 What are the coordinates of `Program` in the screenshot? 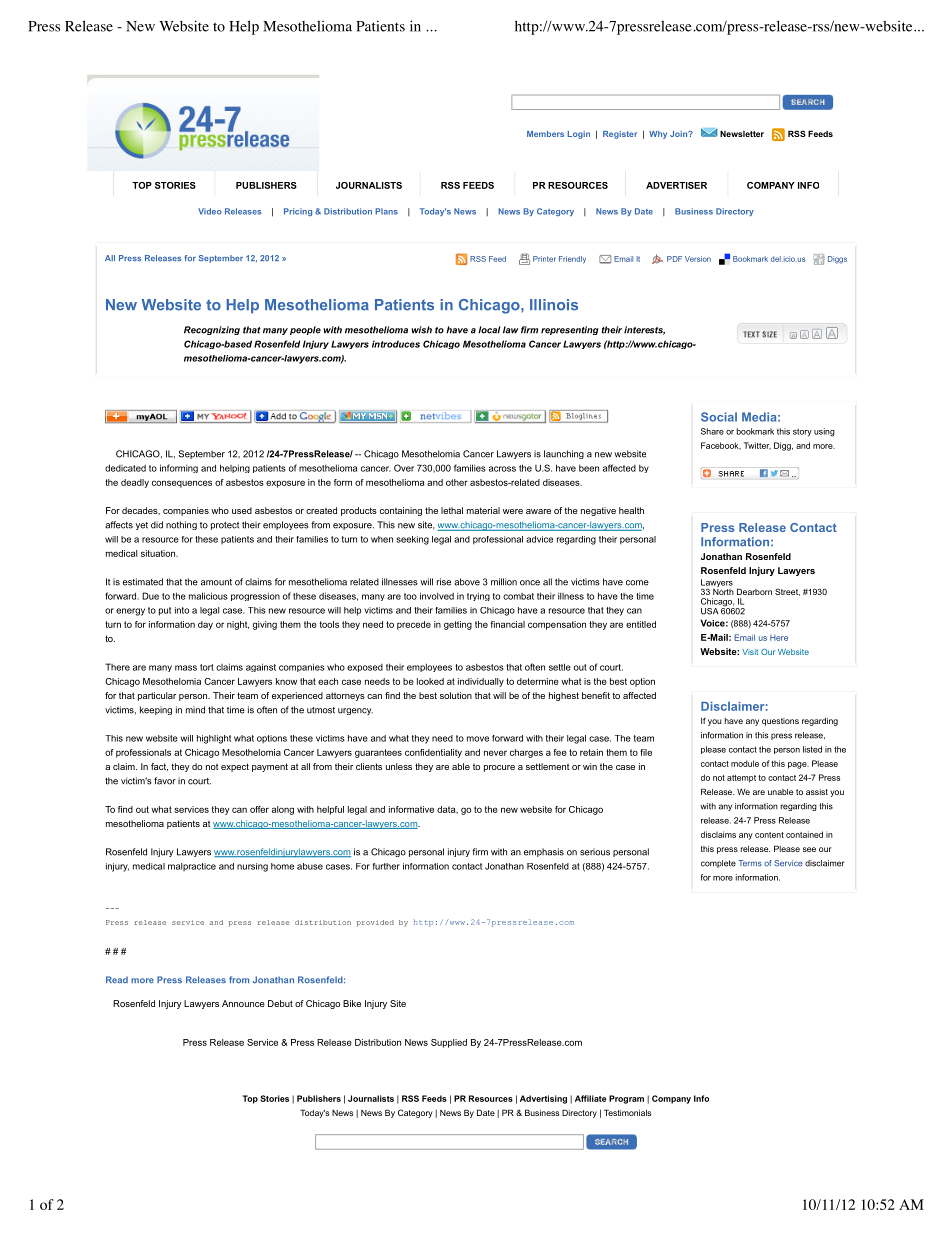 It's located at (626, 1099).
